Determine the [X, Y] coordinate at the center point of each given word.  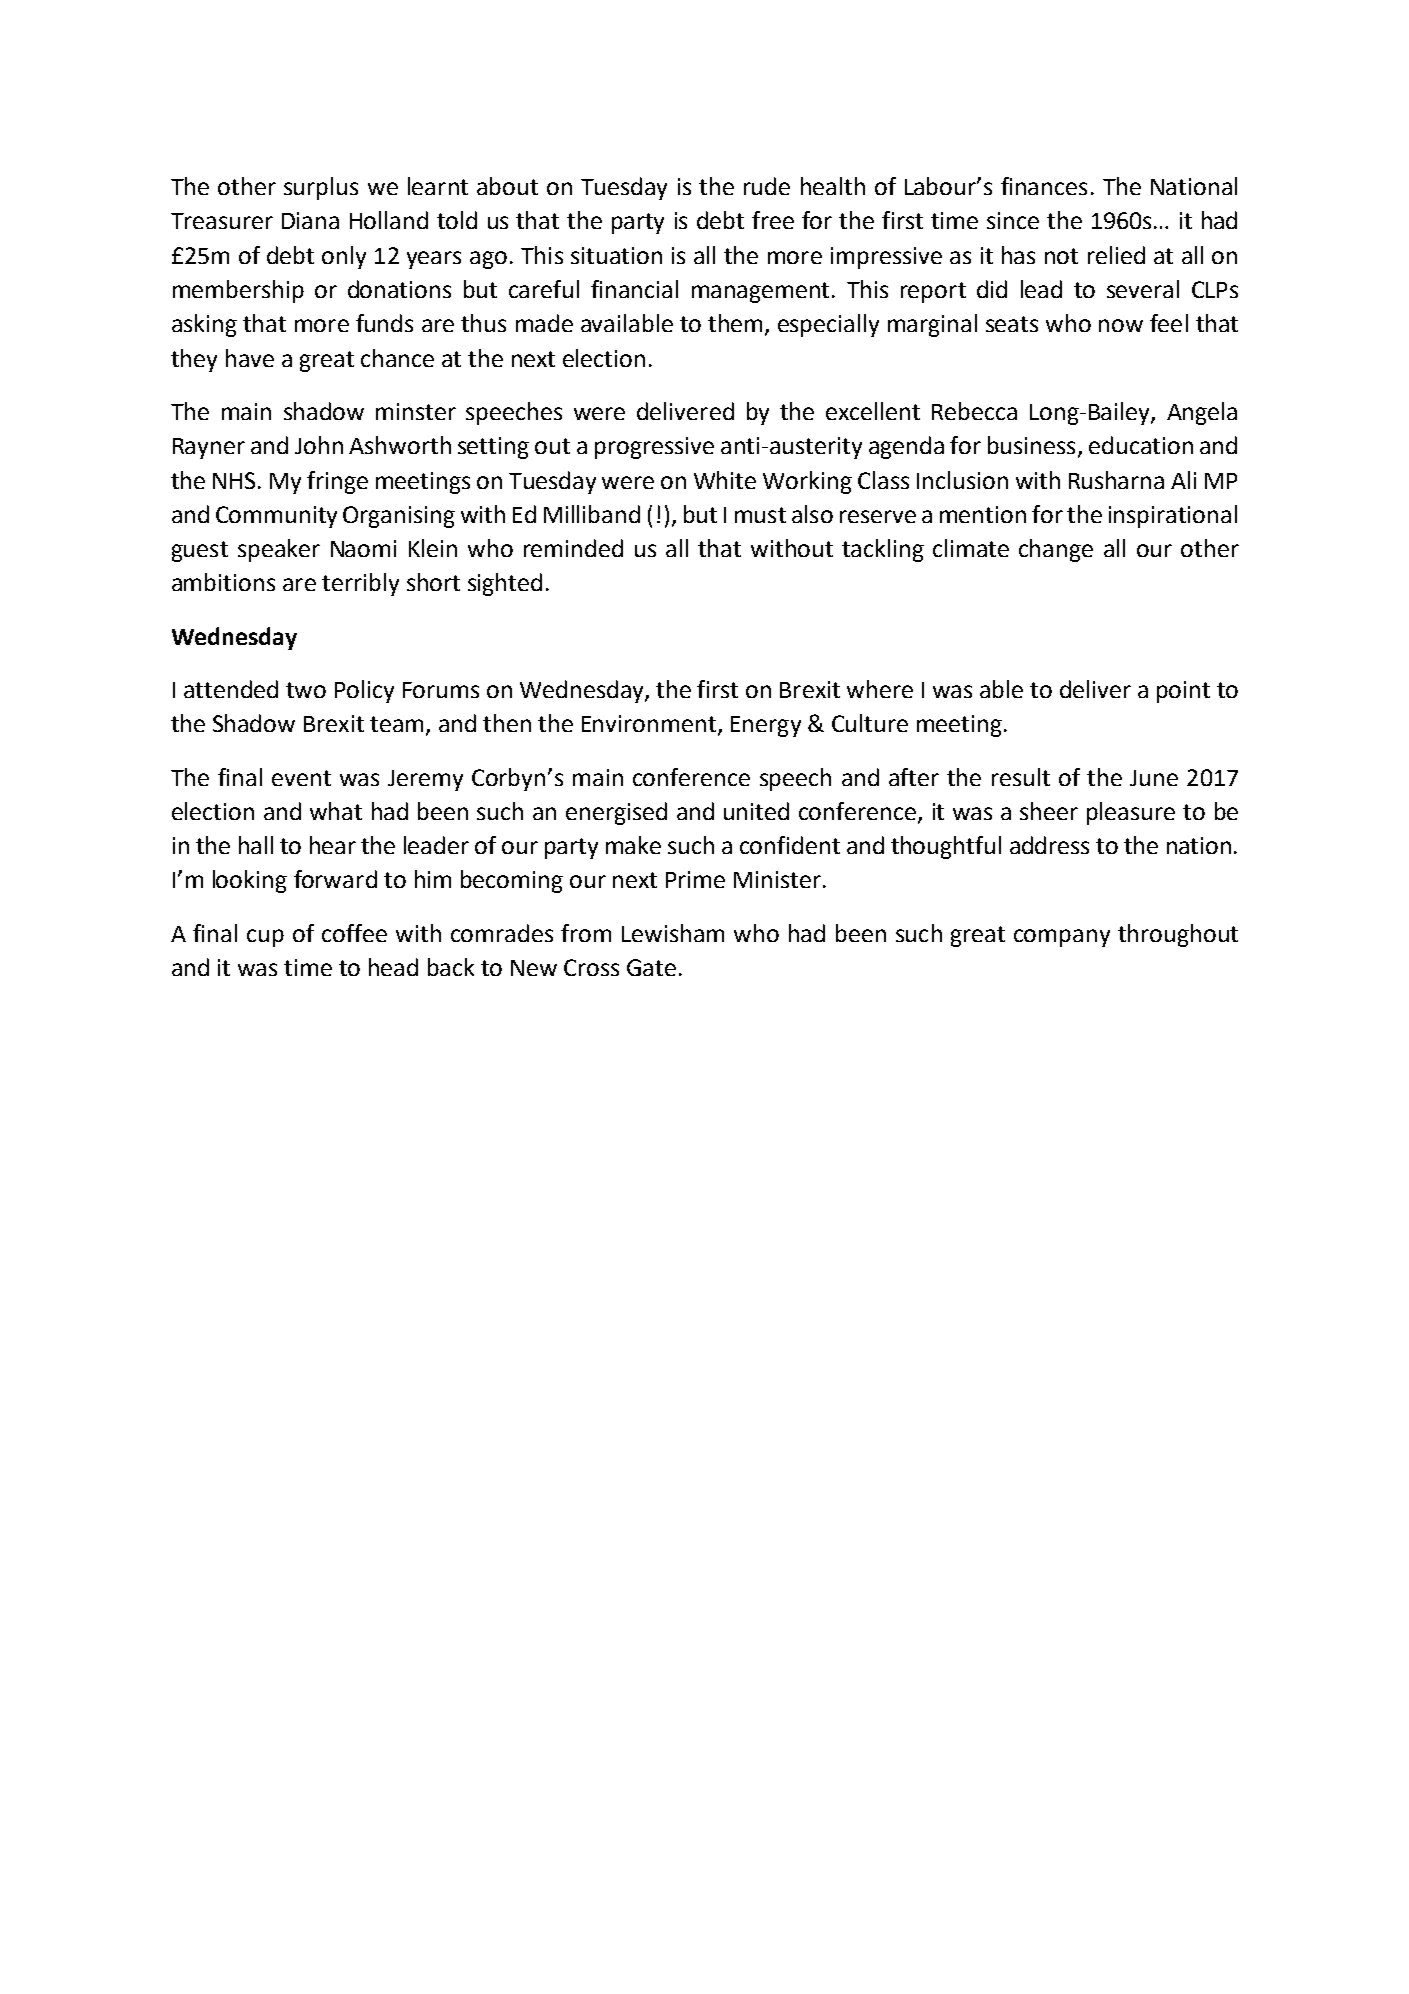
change [1056, 550]
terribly [360, 584]
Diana [310, 220]
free [773, 220]
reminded [573, 548]
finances [1044, 186]
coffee [354, 933]
